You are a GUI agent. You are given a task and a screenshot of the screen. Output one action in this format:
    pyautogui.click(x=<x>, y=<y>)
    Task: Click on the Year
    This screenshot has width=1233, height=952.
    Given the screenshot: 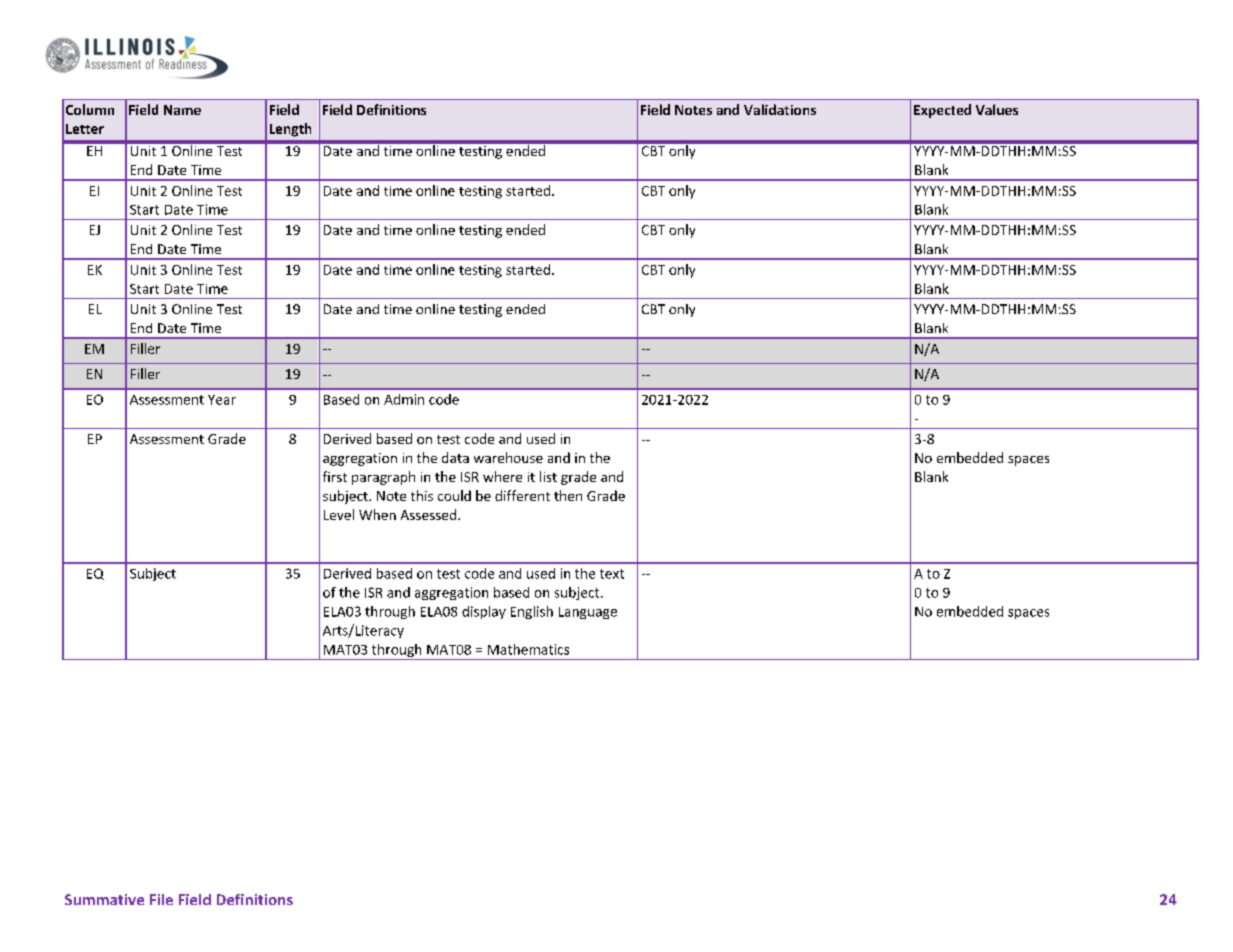 What is the action you would take?
    pyautogui.click(x=222, y=400)
